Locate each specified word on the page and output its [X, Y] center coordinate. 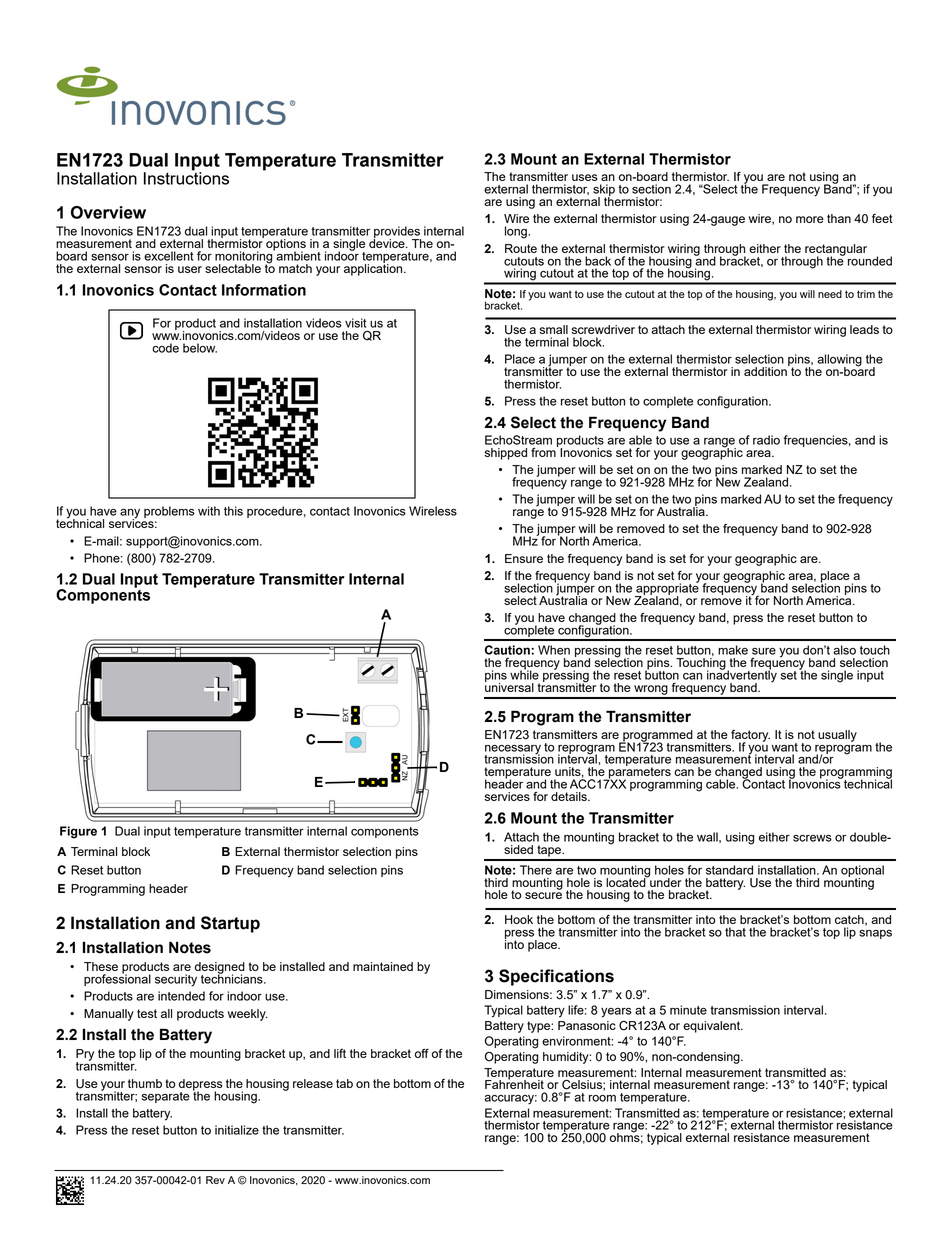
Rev [215, 1180]
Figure [78, 832]
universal [509, 686]
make [733, 650]
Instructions [186, 177]
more [810, 219]
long [517, 232]
